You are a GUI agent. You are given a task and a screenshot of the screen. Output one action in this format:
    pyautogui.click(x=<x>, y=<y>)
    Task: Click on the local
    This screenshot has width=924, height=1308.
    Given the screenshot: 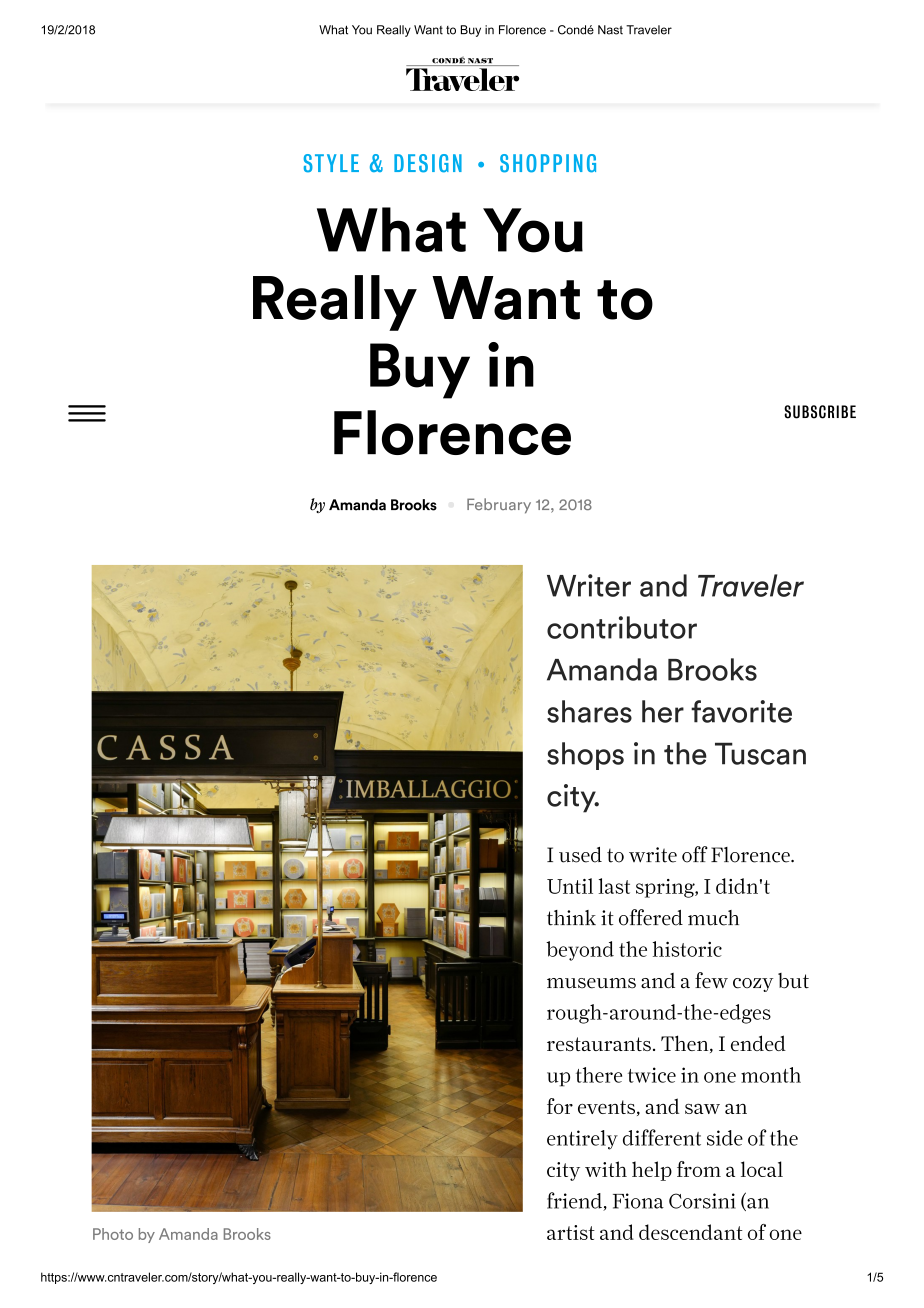 What is the action you would take?
    pyautogui.click(x=762, y=1169)
